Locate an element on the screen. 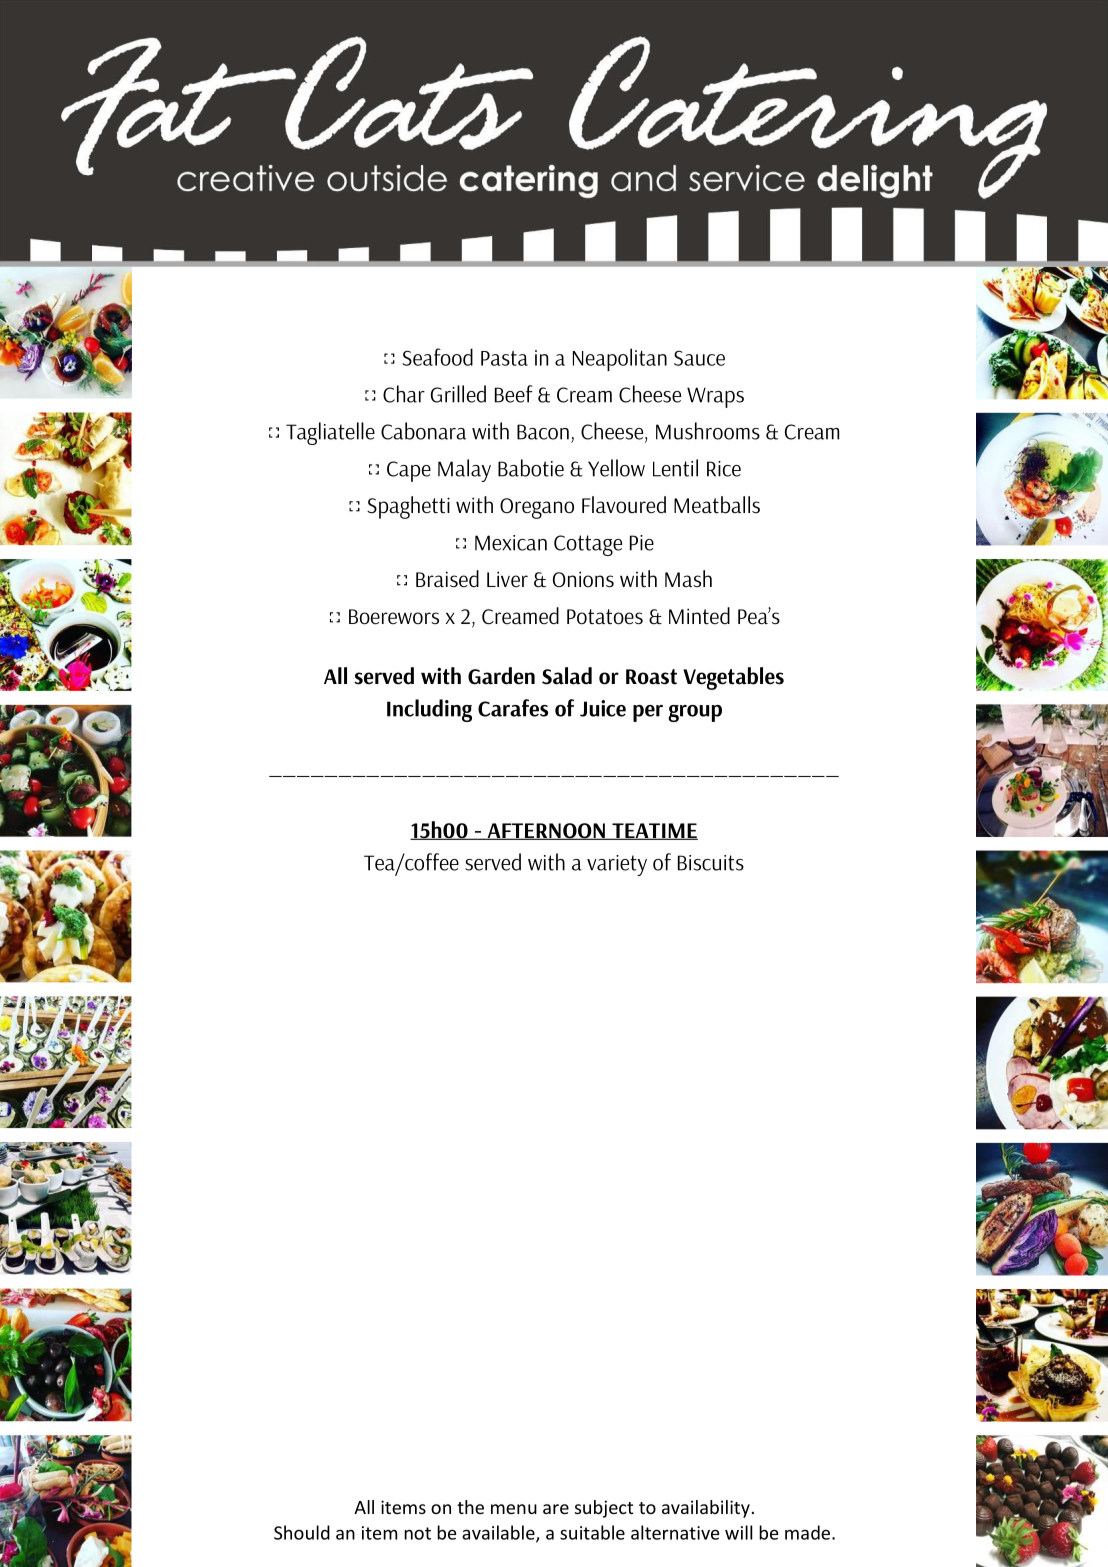  will is located at coordinates (738, 1532).
